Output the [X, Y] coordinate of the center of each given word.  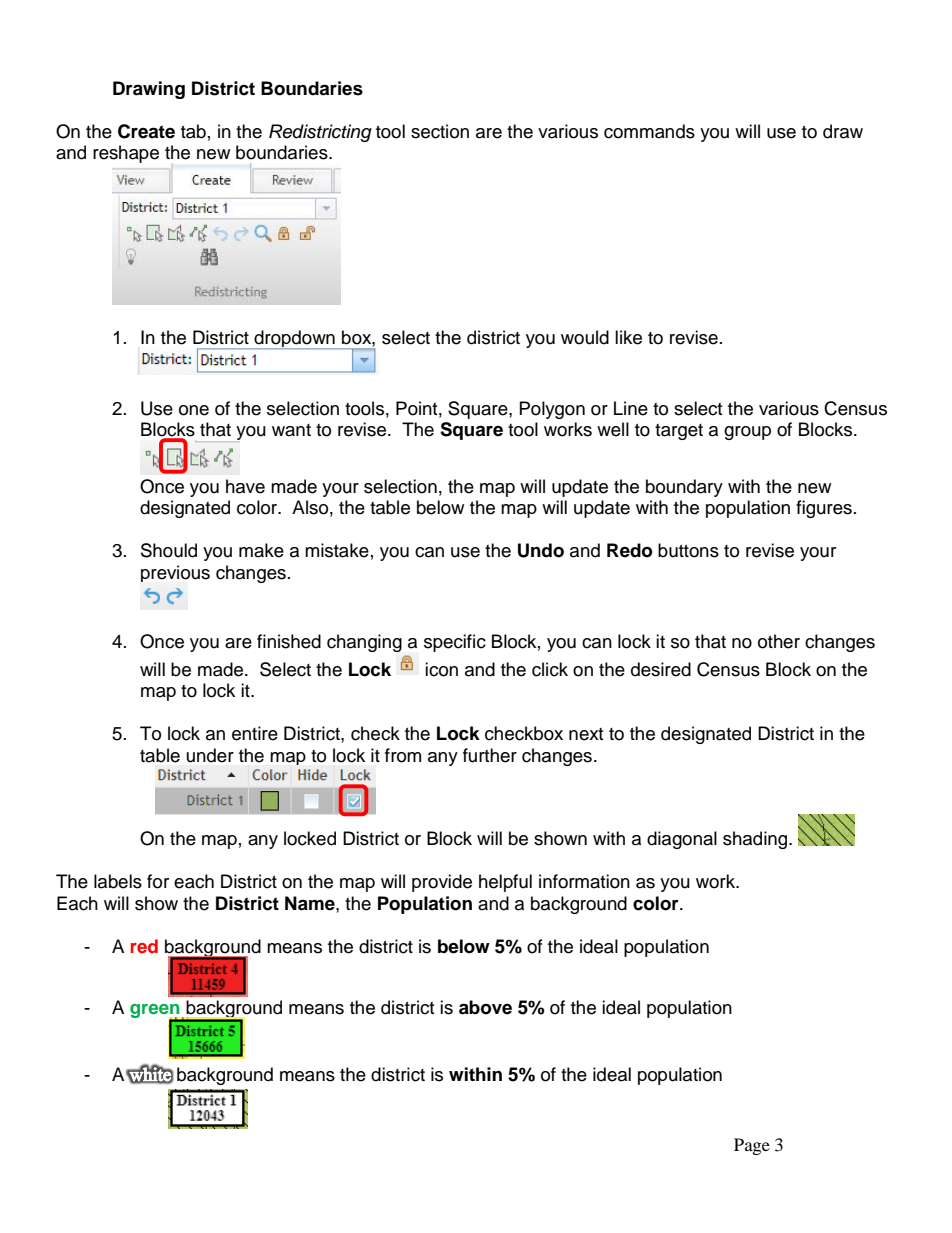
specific [455, 643]
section [440, 131]
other [779, 641]
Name [311, 903]
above [485, 1007]
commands [649, 131]
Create [146, 131]
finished [289, 641]
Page [752, 1146]
